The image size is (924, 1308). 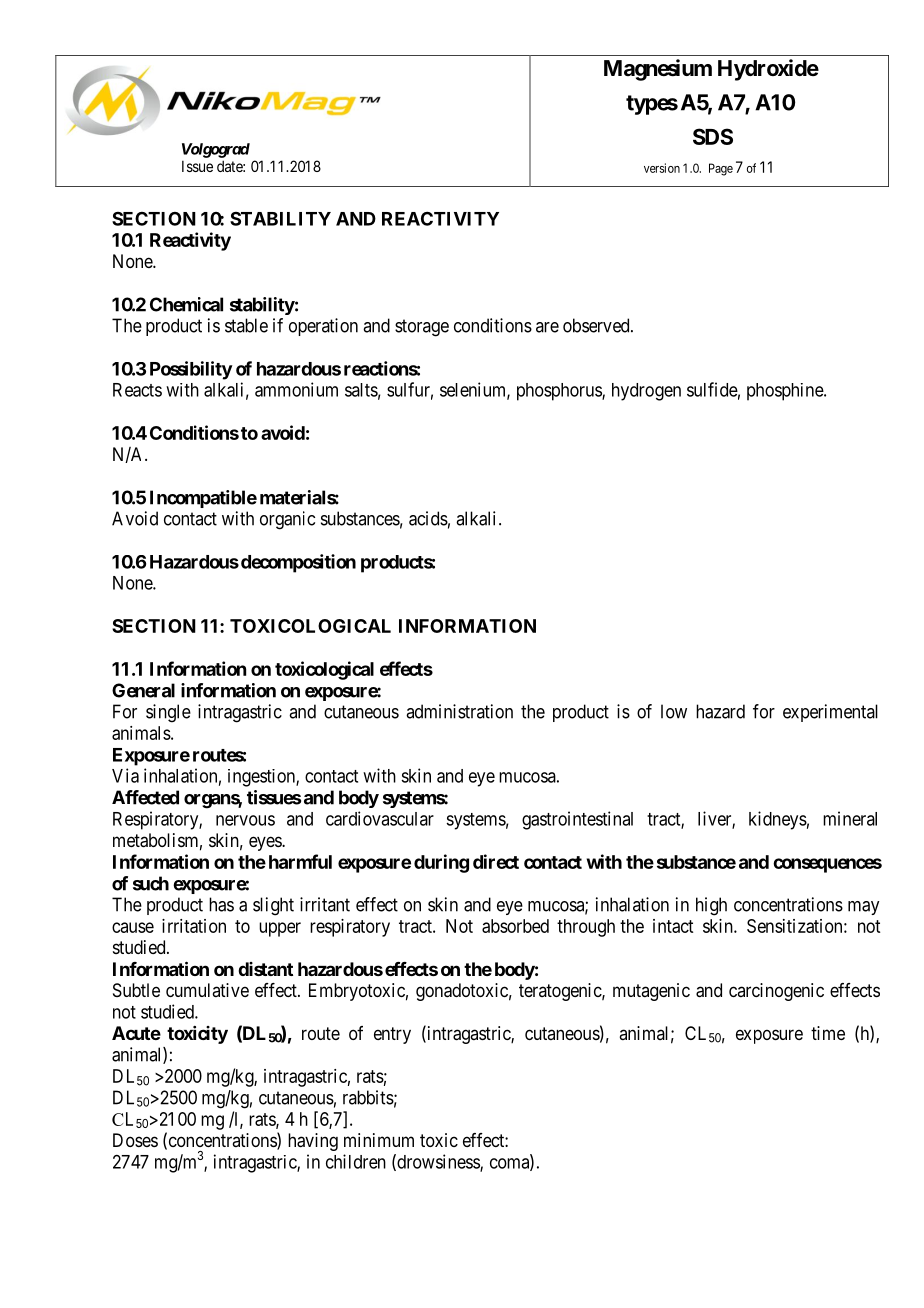 I want to click on minimum, so click(x=379, y=1140).
